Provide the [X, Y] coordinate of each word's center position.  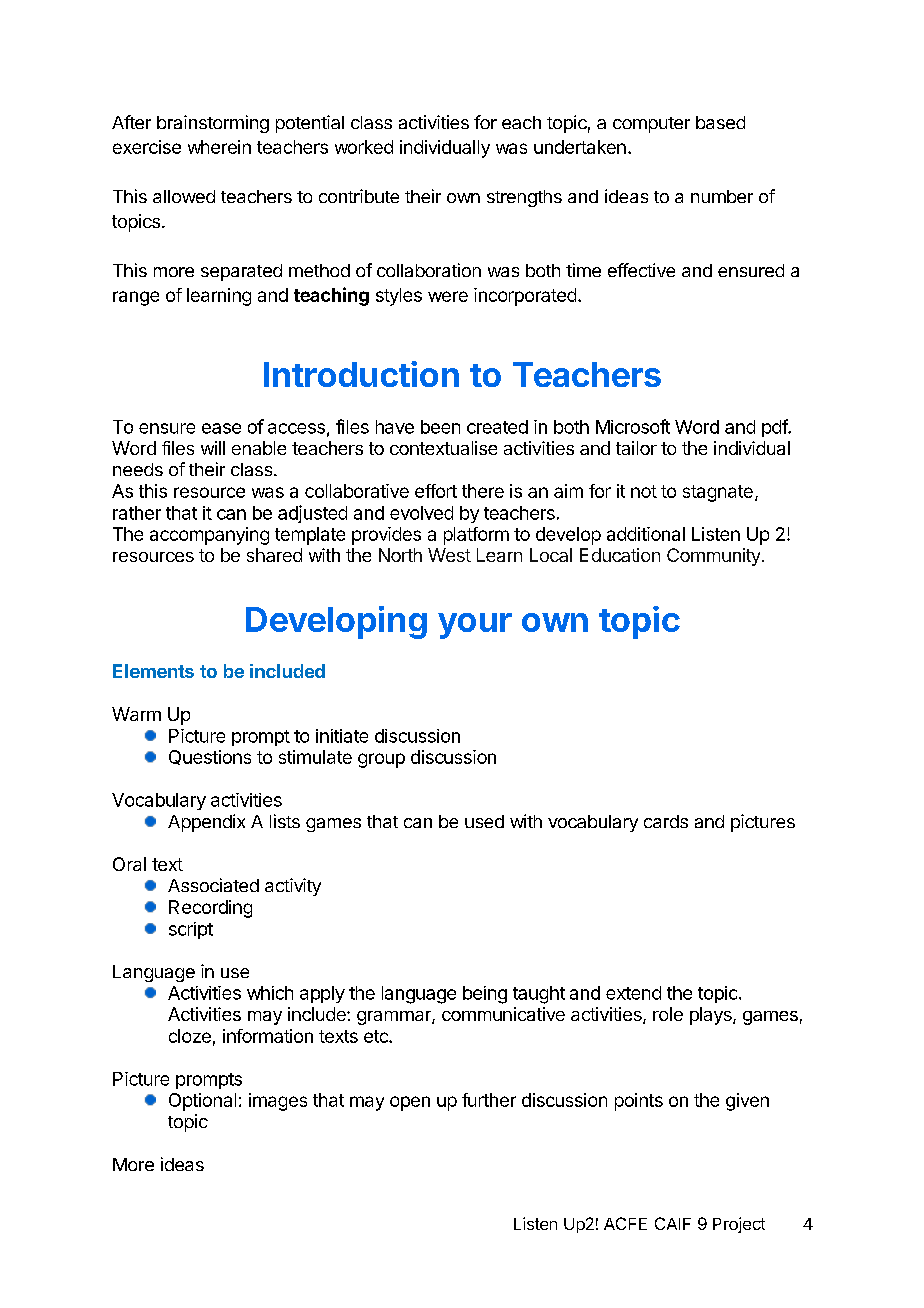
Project [739, 1225]
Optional [202, 1102]
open [410, 1103]
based [720, 122]
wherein [219, 147]
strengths [524, 198]
